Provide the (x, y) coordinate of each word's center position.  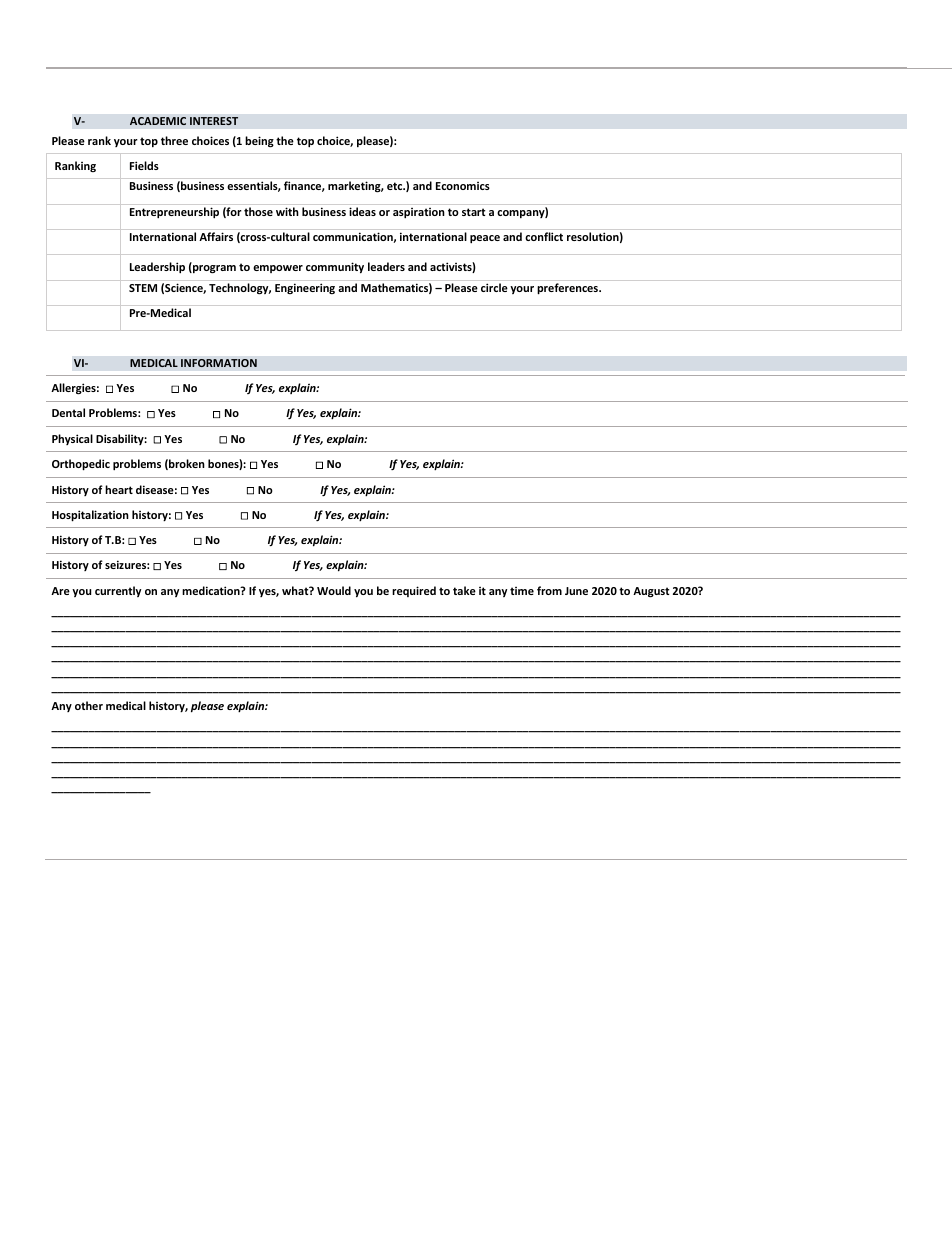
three (174, 140)
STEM (143, 288)
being (259, 142)
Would (334, 590)
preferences (569, 289)
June (576, 591)
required (414, 591)
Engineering (305, 288)
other (89, 705)
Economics (463, 186)
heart (119, 489)
